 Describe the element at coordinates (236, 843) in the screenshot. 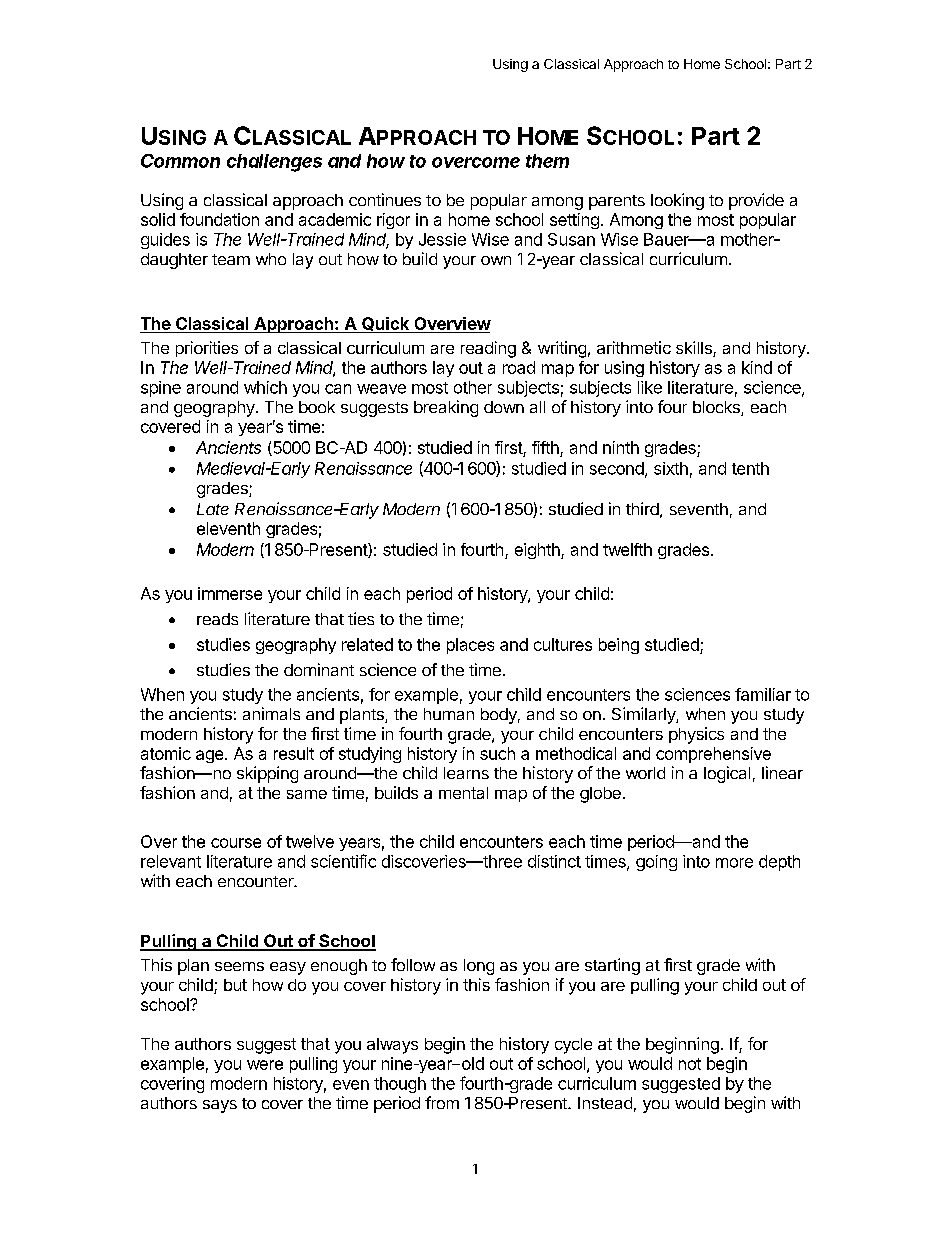

I see `course` at that location.
